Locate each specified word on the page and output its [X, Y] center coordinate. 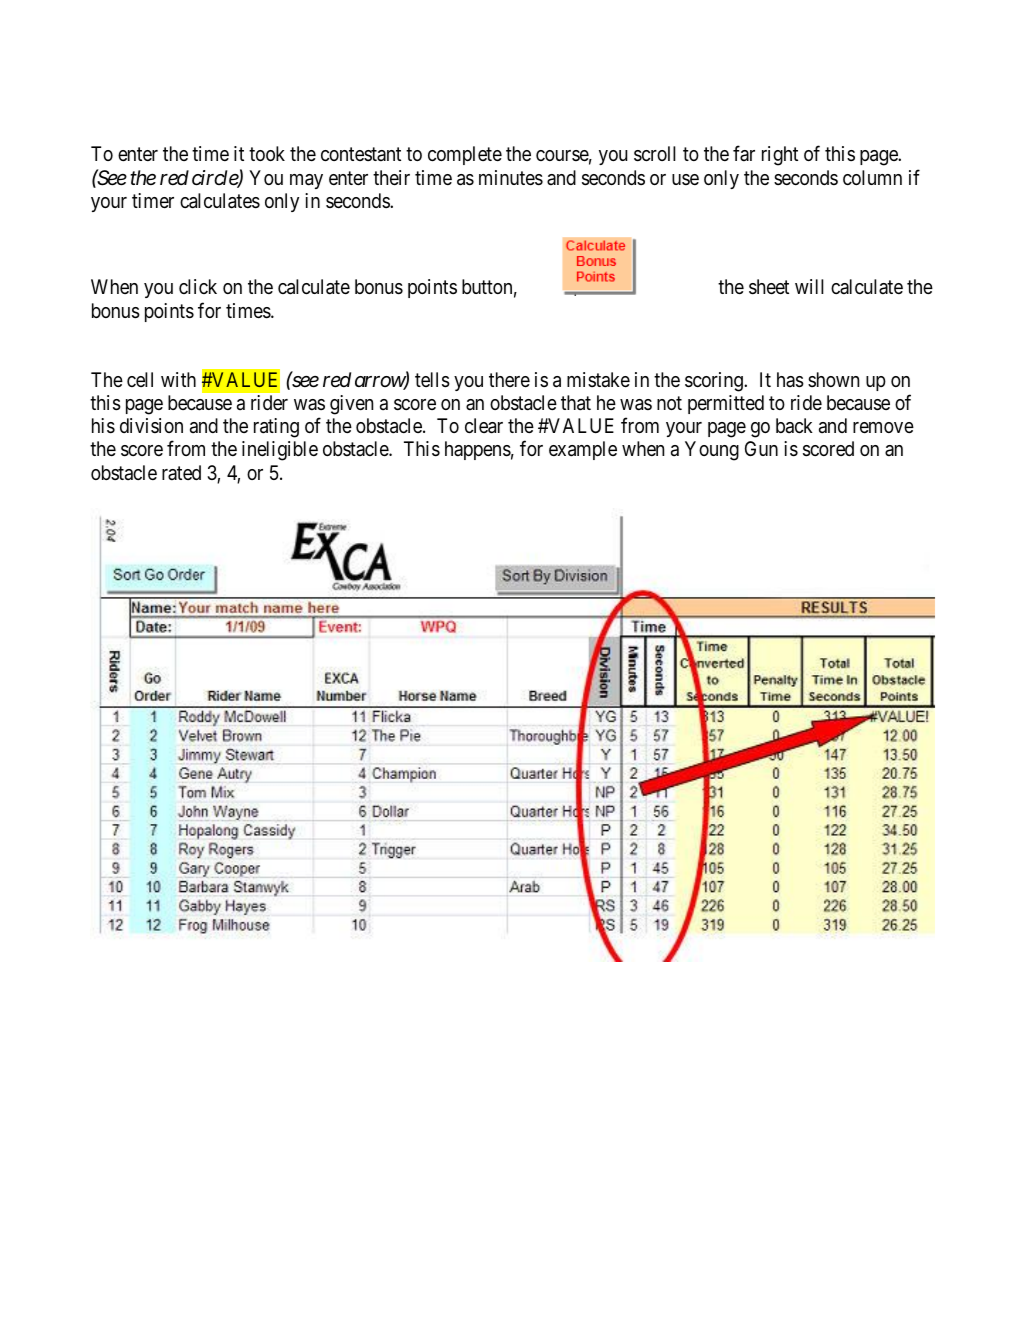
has [790, 380]
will [809, 286]
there [509, 380]
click [198, 286]
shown [833, 379]
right [780, 156]
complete [465, 155]
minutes [511, 178]
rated [181, 472]
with [178, 379]
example [583, 450]
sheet [769, 287]
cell [140, 379]
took [267, 153]
